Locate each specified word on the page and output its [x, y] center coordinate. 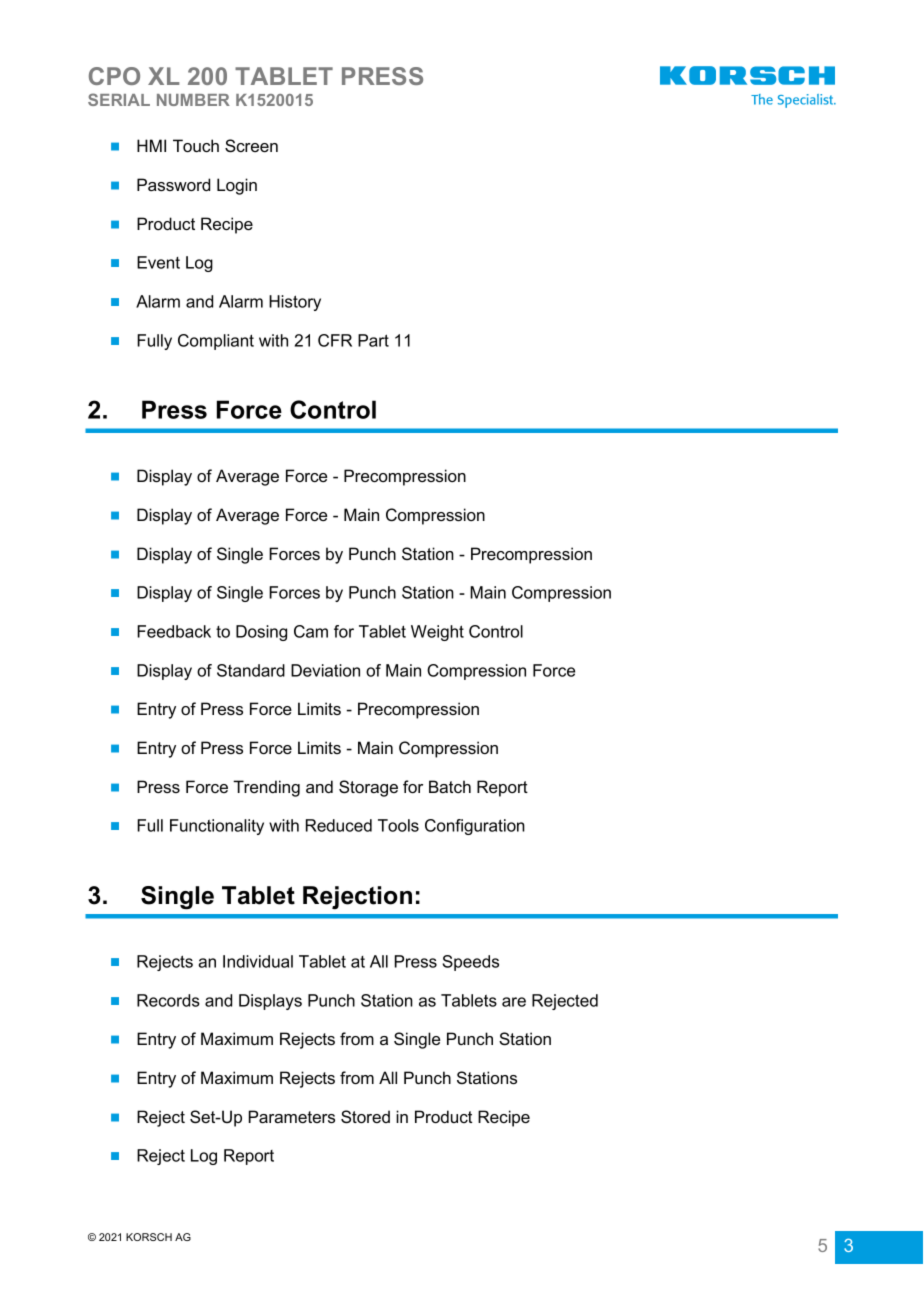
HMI [151, 145]
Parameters [292, 1116]
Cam [311, 631]
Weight [437, 633]
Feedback [174, 631]
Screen [251, 146]
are [514, 1002]
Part [373, 340]
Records [168, 1000]
